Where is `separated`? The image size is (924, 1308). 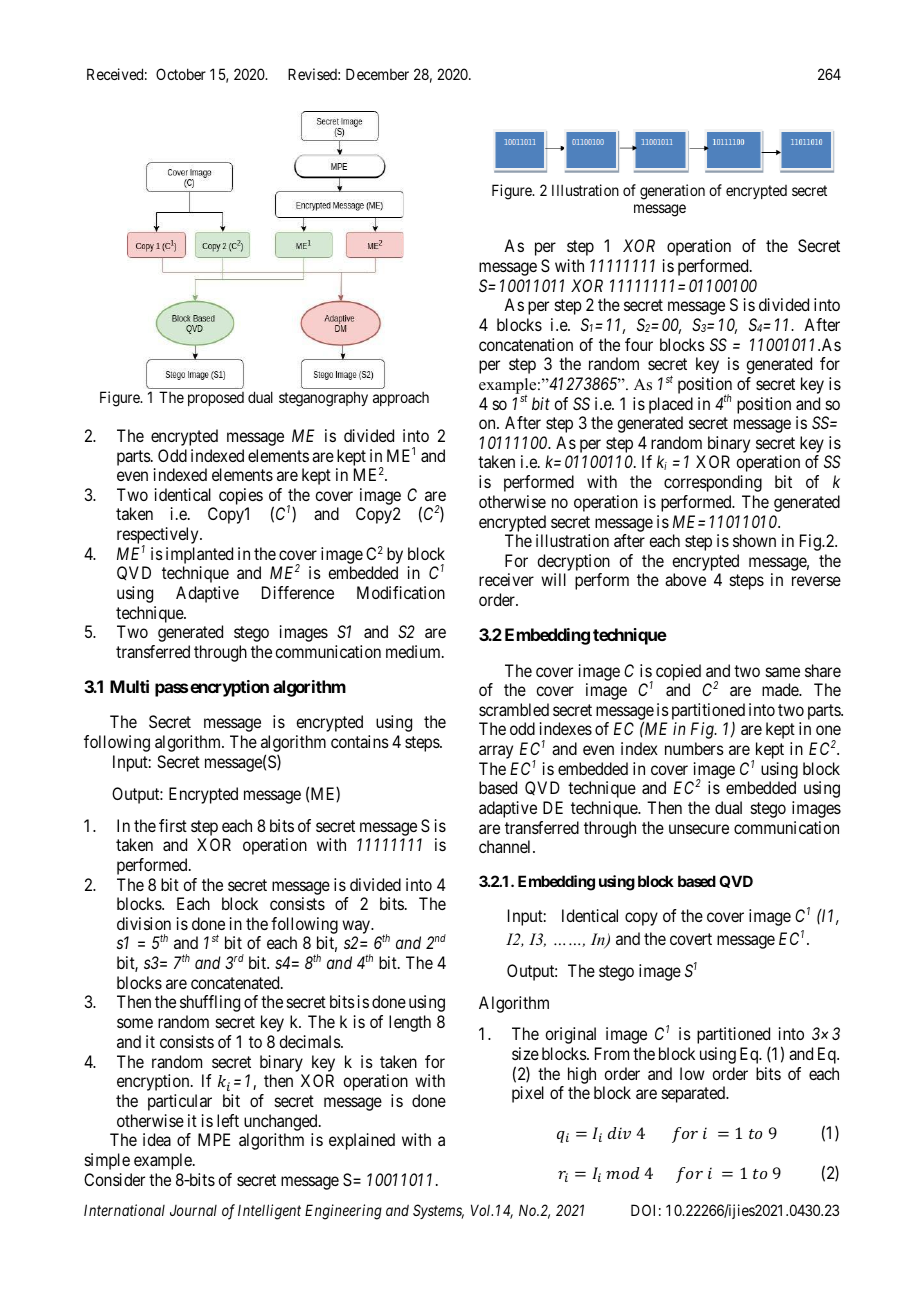
separated is located at coordinates (695, 1094).
